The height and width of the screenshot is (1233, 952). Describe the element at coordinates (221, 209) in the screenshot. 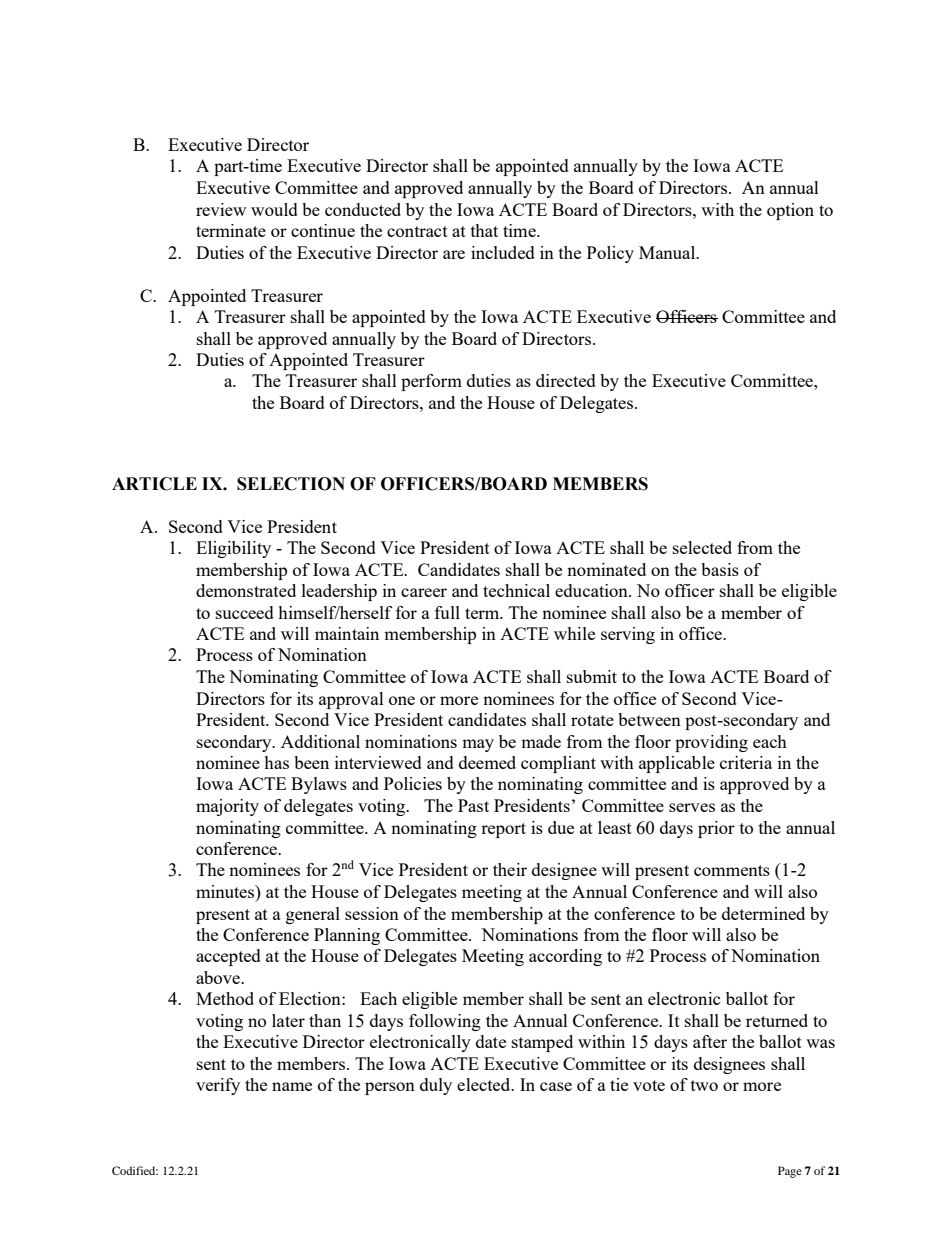

I see `review` at that location.
